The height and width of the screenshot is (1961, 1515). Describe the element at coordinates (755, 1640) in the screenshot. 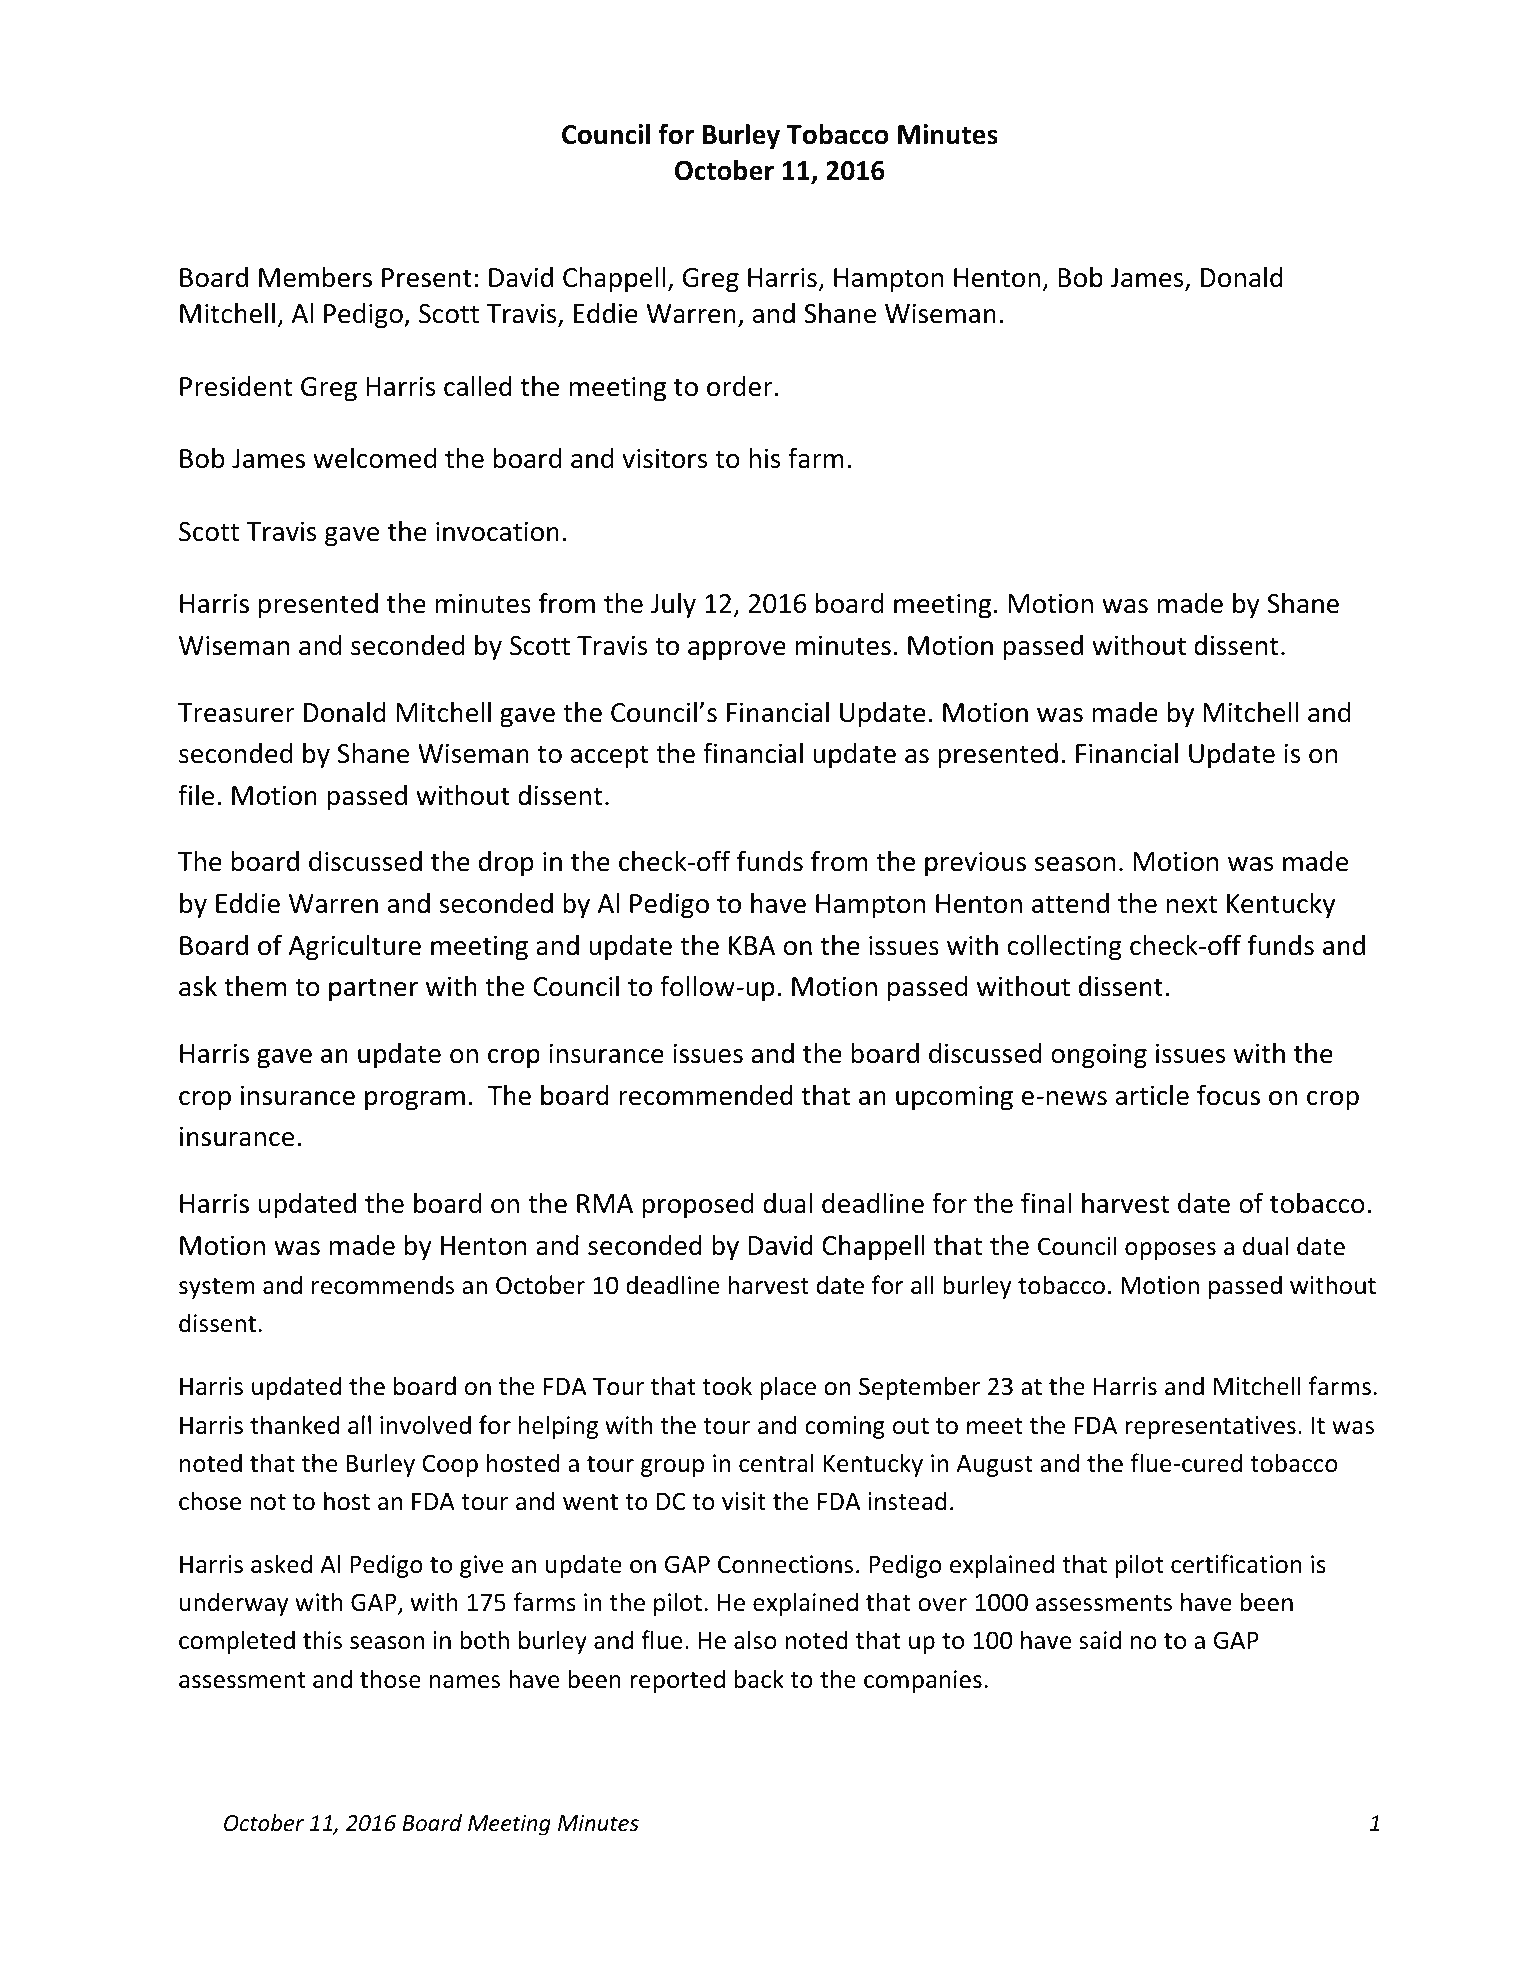

I see `also` at that location.
